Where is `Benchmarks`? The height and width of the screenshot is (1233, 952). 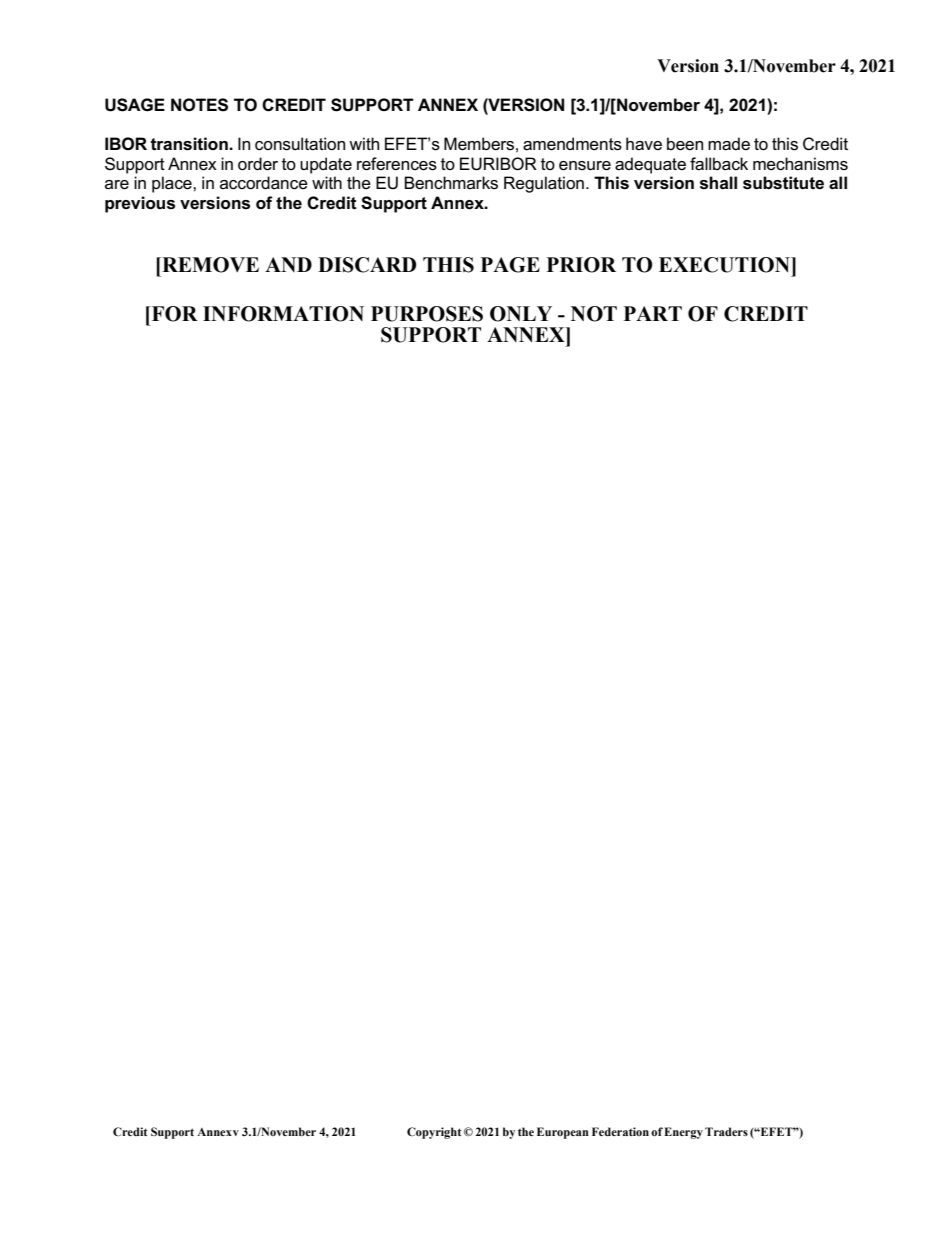 Benchmarks is located at coordinates (451, 183).
